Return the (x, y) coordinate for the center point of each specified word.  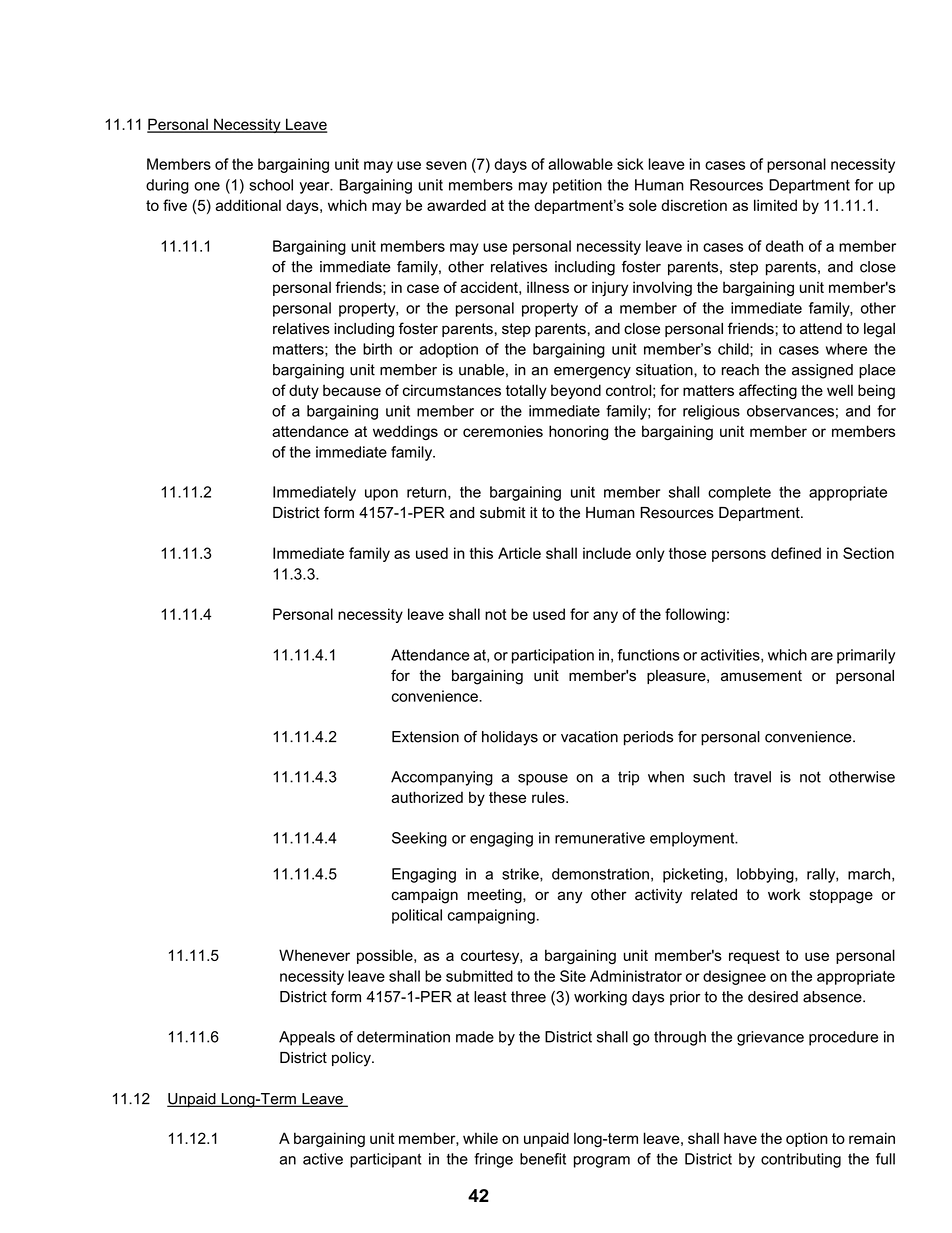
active (323, 1159)
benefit (543, 1159)
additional (248, 205)
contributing (801, 1160)
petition (577, 186)
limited (775, 205)
